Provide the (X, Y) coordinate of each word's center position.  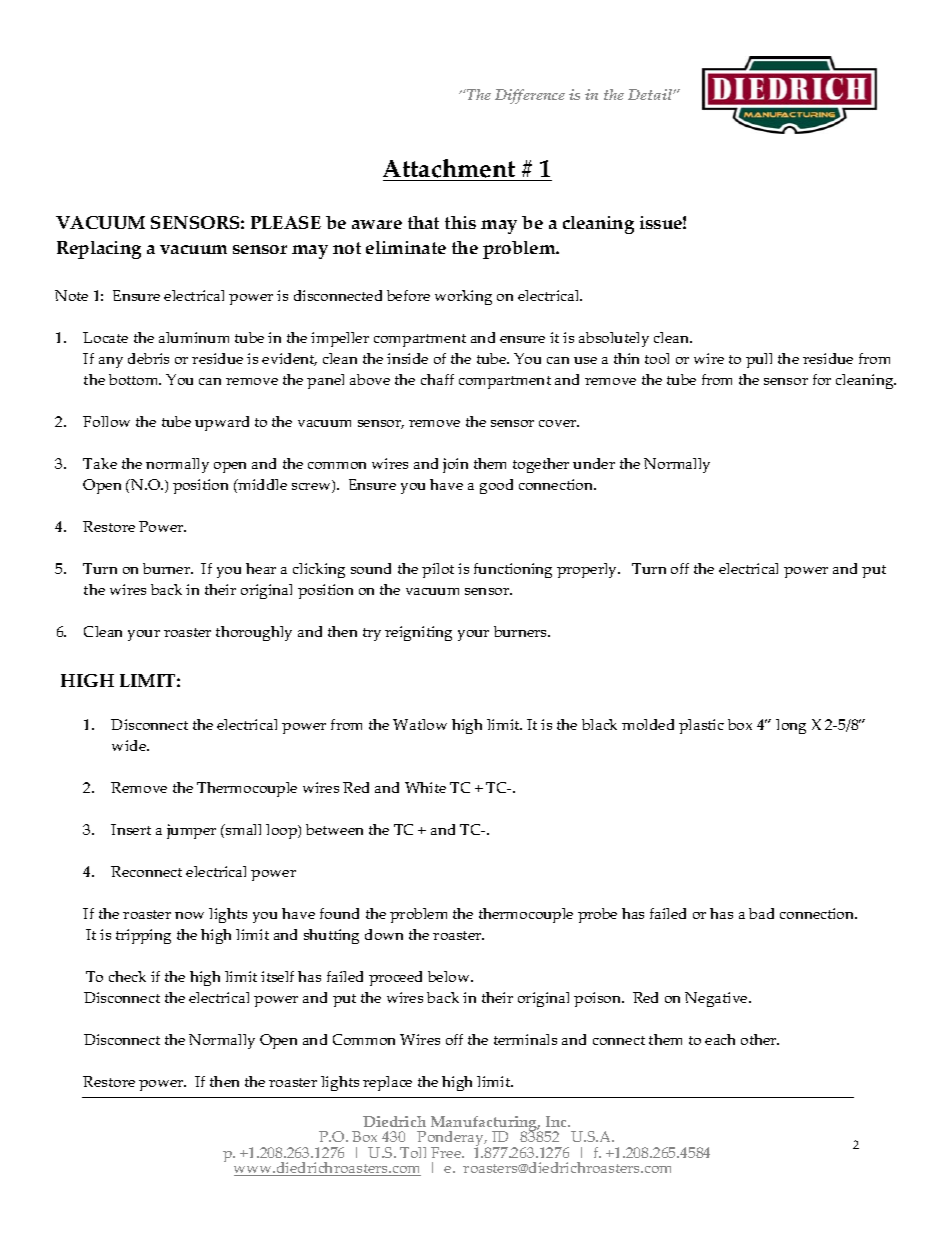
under (594, 463)
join (455, 465)
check (127, 976)
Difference (530, 96)
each (720, 1039)
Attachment (449, 168)
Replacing (99, 250)
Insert (131, 829)
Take (100, 463)
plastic (701, 726)
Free (447, 1152)
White (425, 787)
